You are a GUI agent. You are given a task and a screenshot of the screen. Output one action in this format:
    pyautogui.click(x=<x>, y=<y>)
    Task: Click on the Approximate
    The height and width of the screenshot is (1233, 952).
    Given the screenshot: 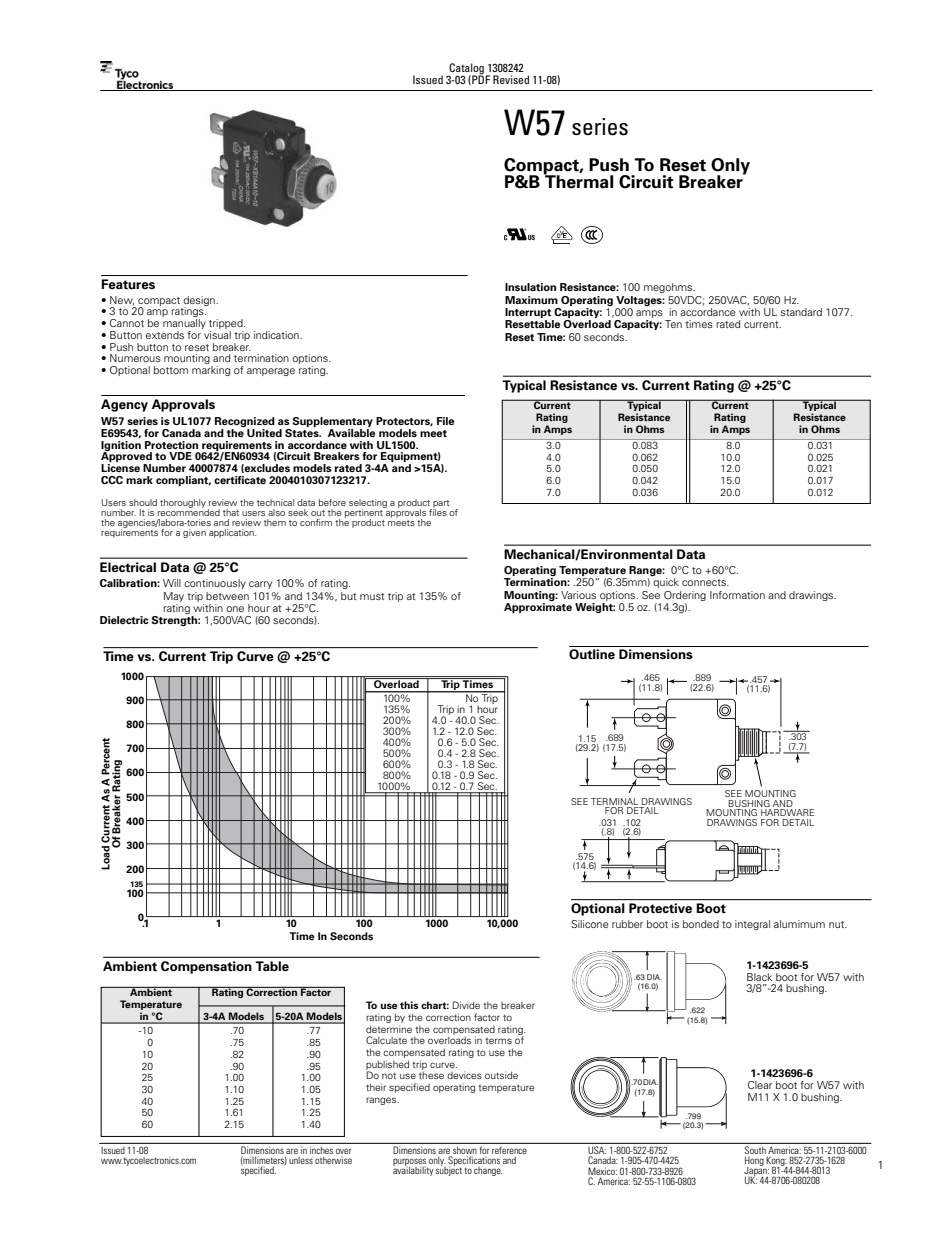 What is the action you would take?
    pyautogui.click(x=538, y=608)
